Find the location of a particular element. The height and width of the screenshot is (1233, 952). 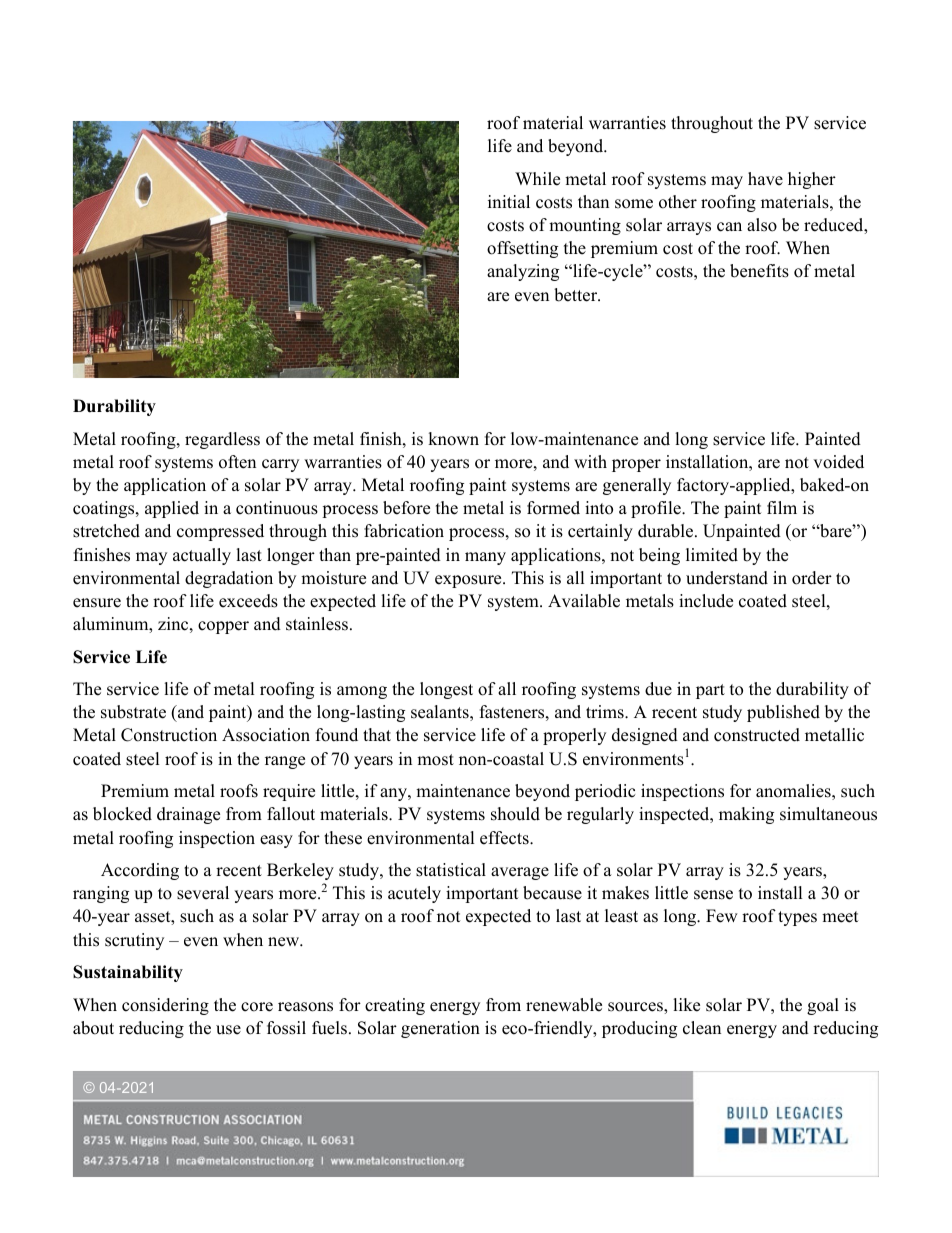

initial is located at coordinates (509, 201).
